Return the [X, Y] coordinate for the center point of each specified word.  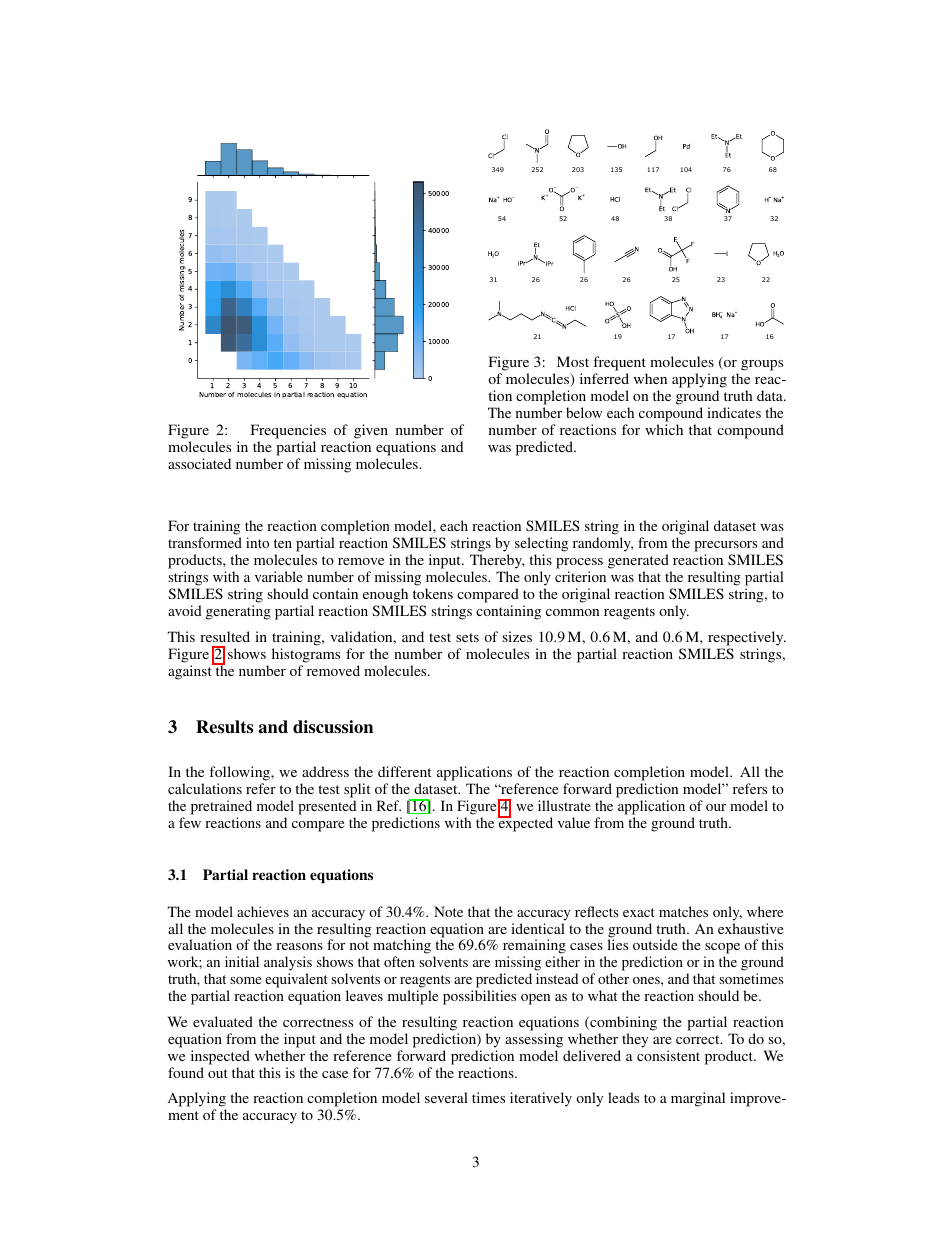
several [446, 1097]
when [650, 378]
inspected [220, 1057]
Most [573, 361]
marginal [698, 1099]
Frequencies [288, 433]
